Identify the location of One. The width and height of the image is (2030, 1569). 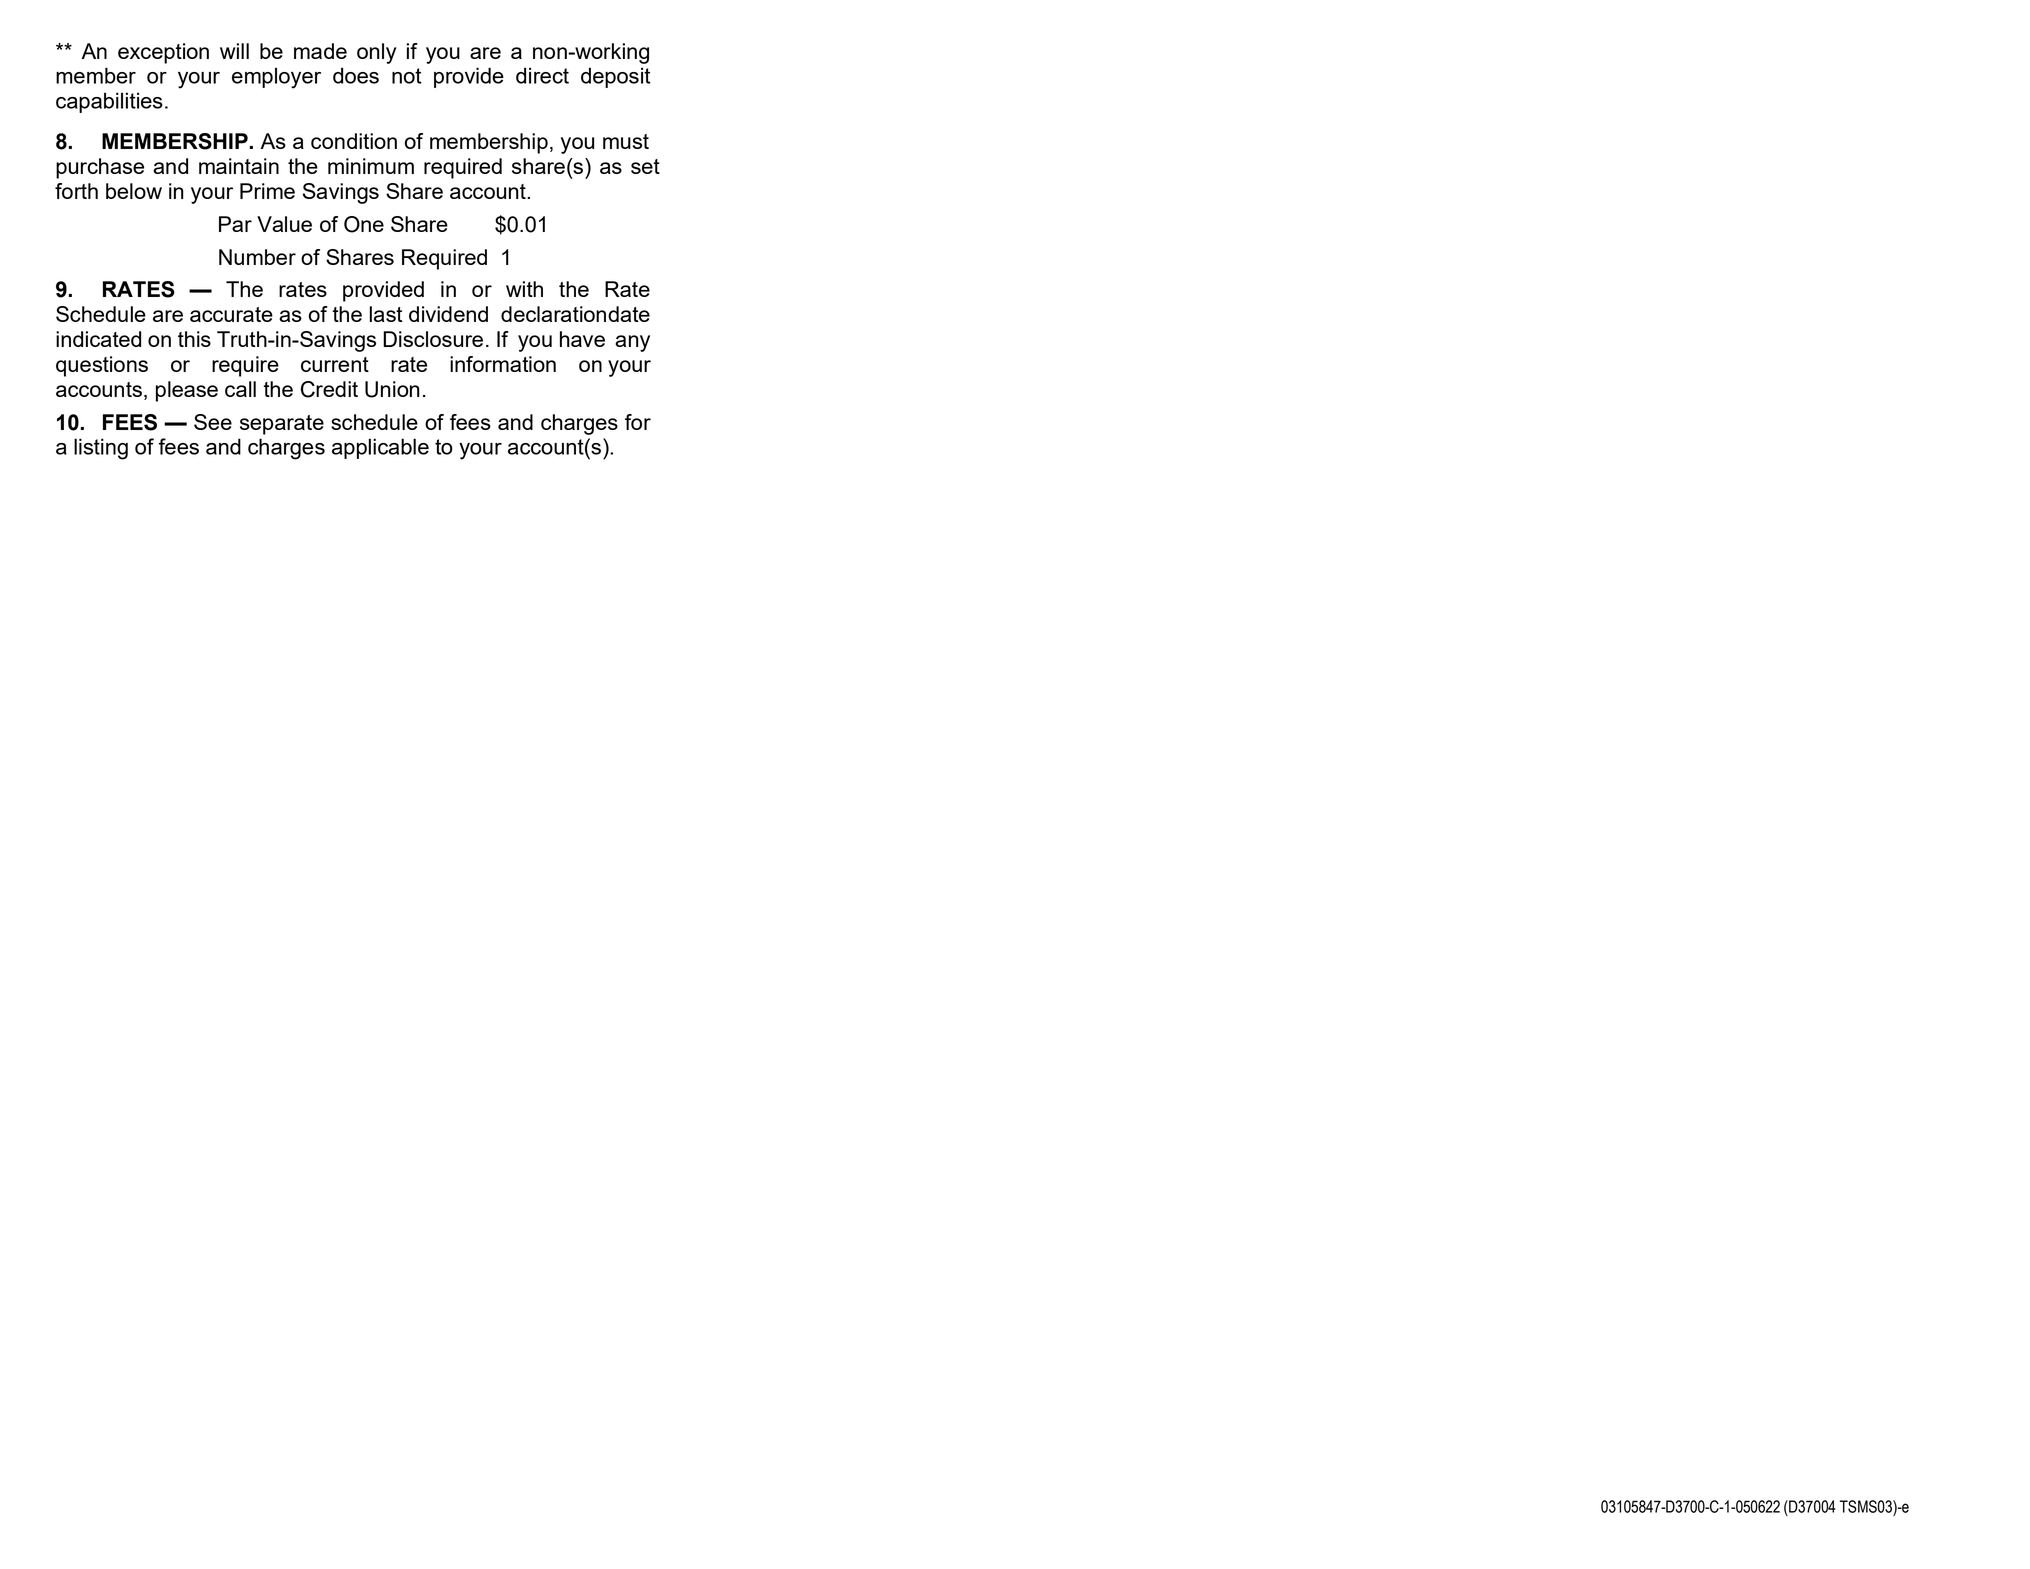
(364, 224).
